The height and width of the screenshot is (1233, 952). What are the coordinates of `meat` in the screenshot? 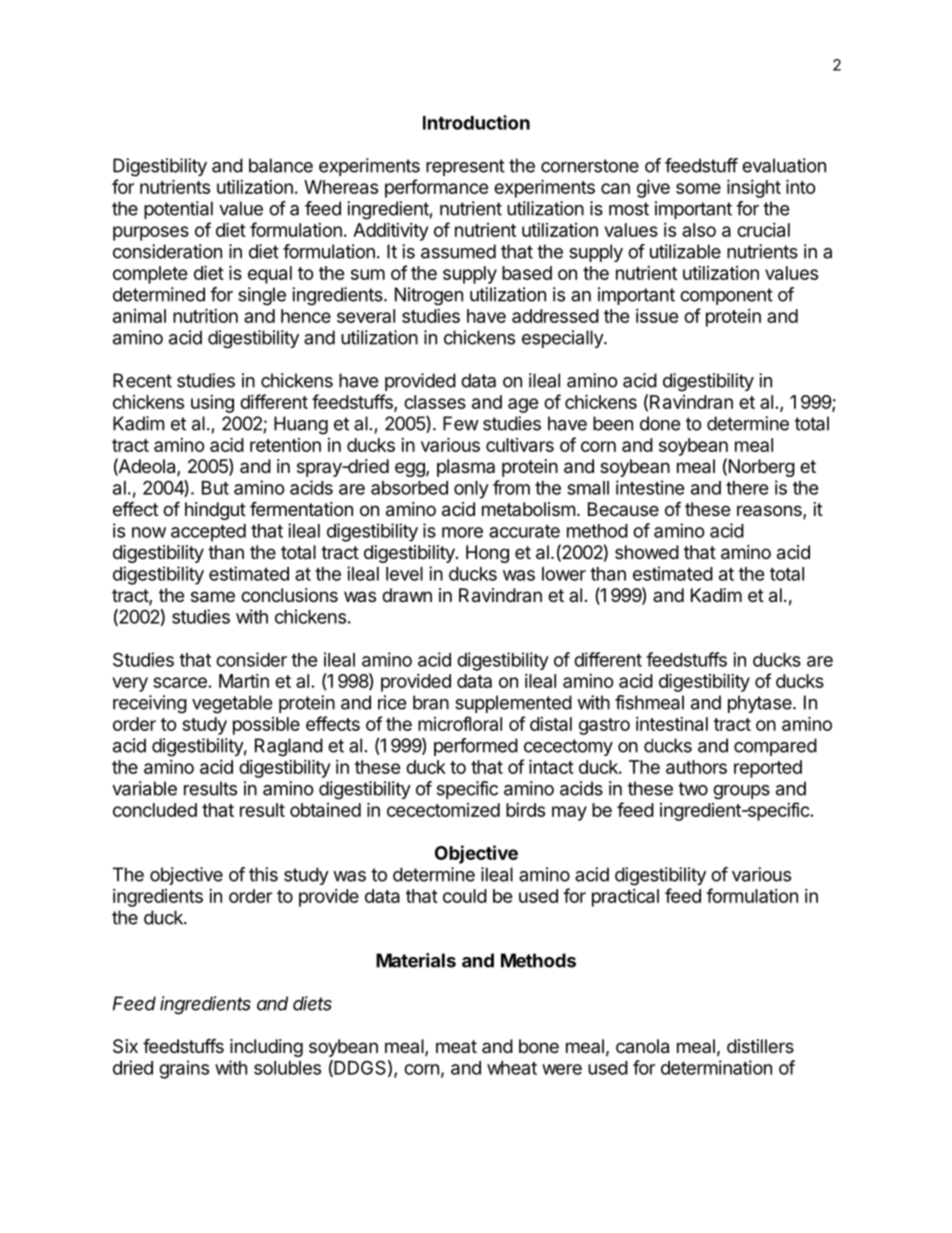 It's located at (456, 1046).
